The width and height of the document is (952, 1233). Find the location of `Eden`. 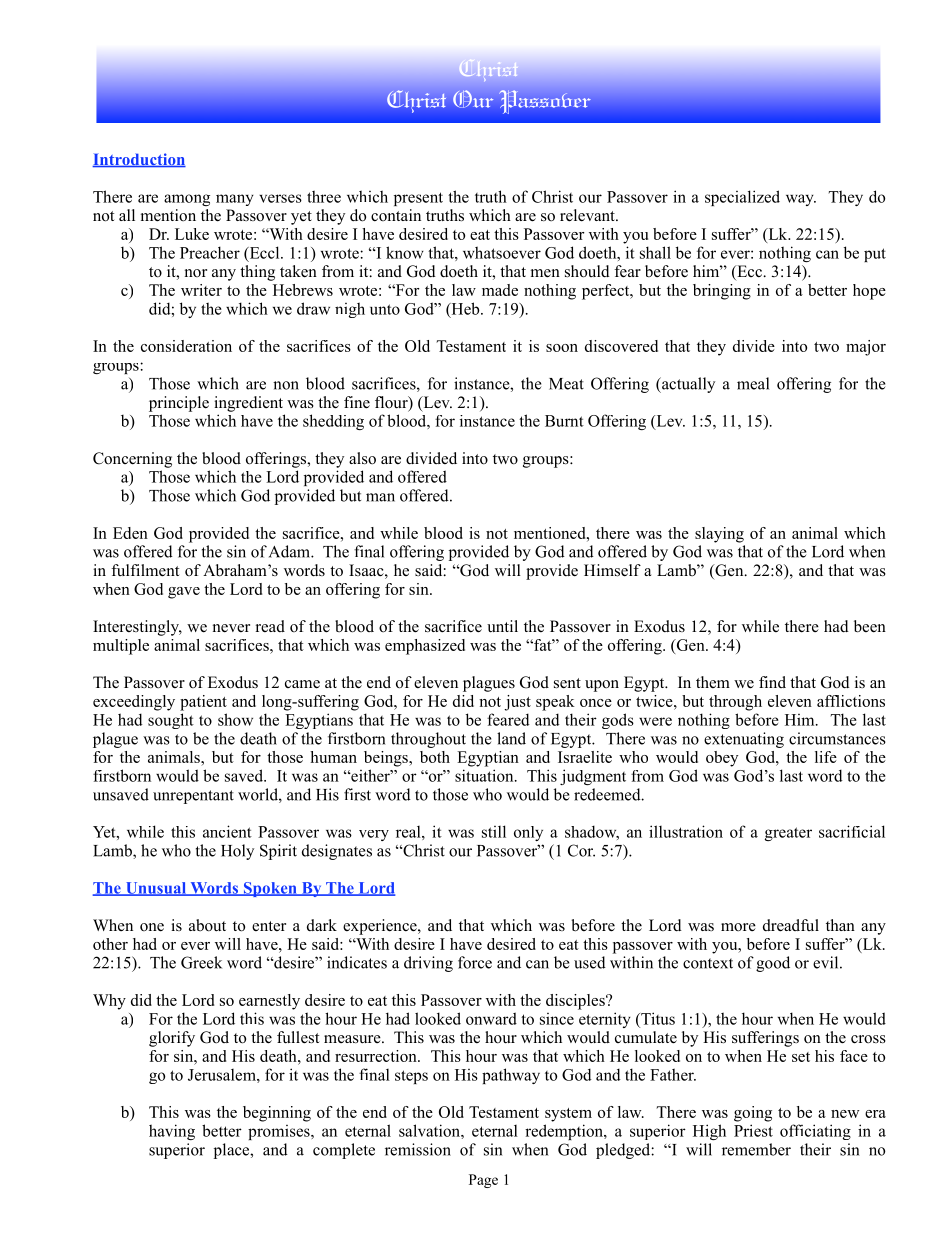

Eden is located at coordinates (130, 533).
